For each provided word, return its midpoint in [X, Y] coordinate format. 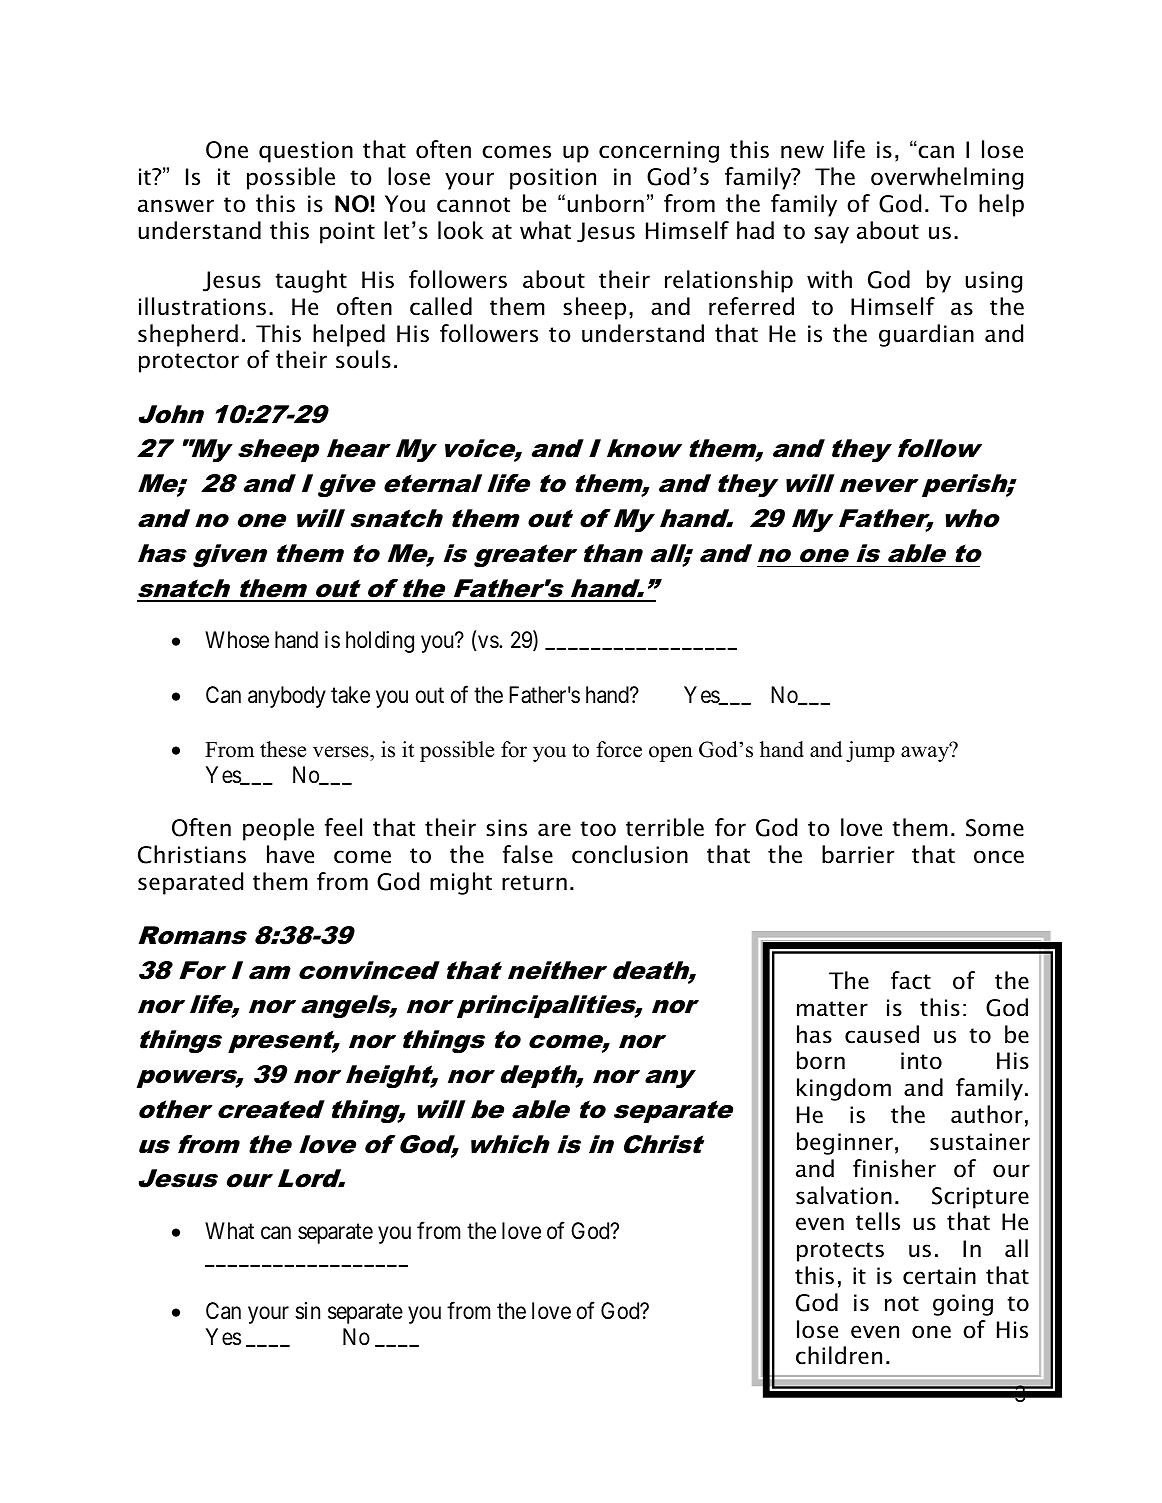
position [553, 179]
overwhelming [947, 178]
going [963, 1305]
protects [840, 1252]
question [306, 152]
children [839, 1355]
